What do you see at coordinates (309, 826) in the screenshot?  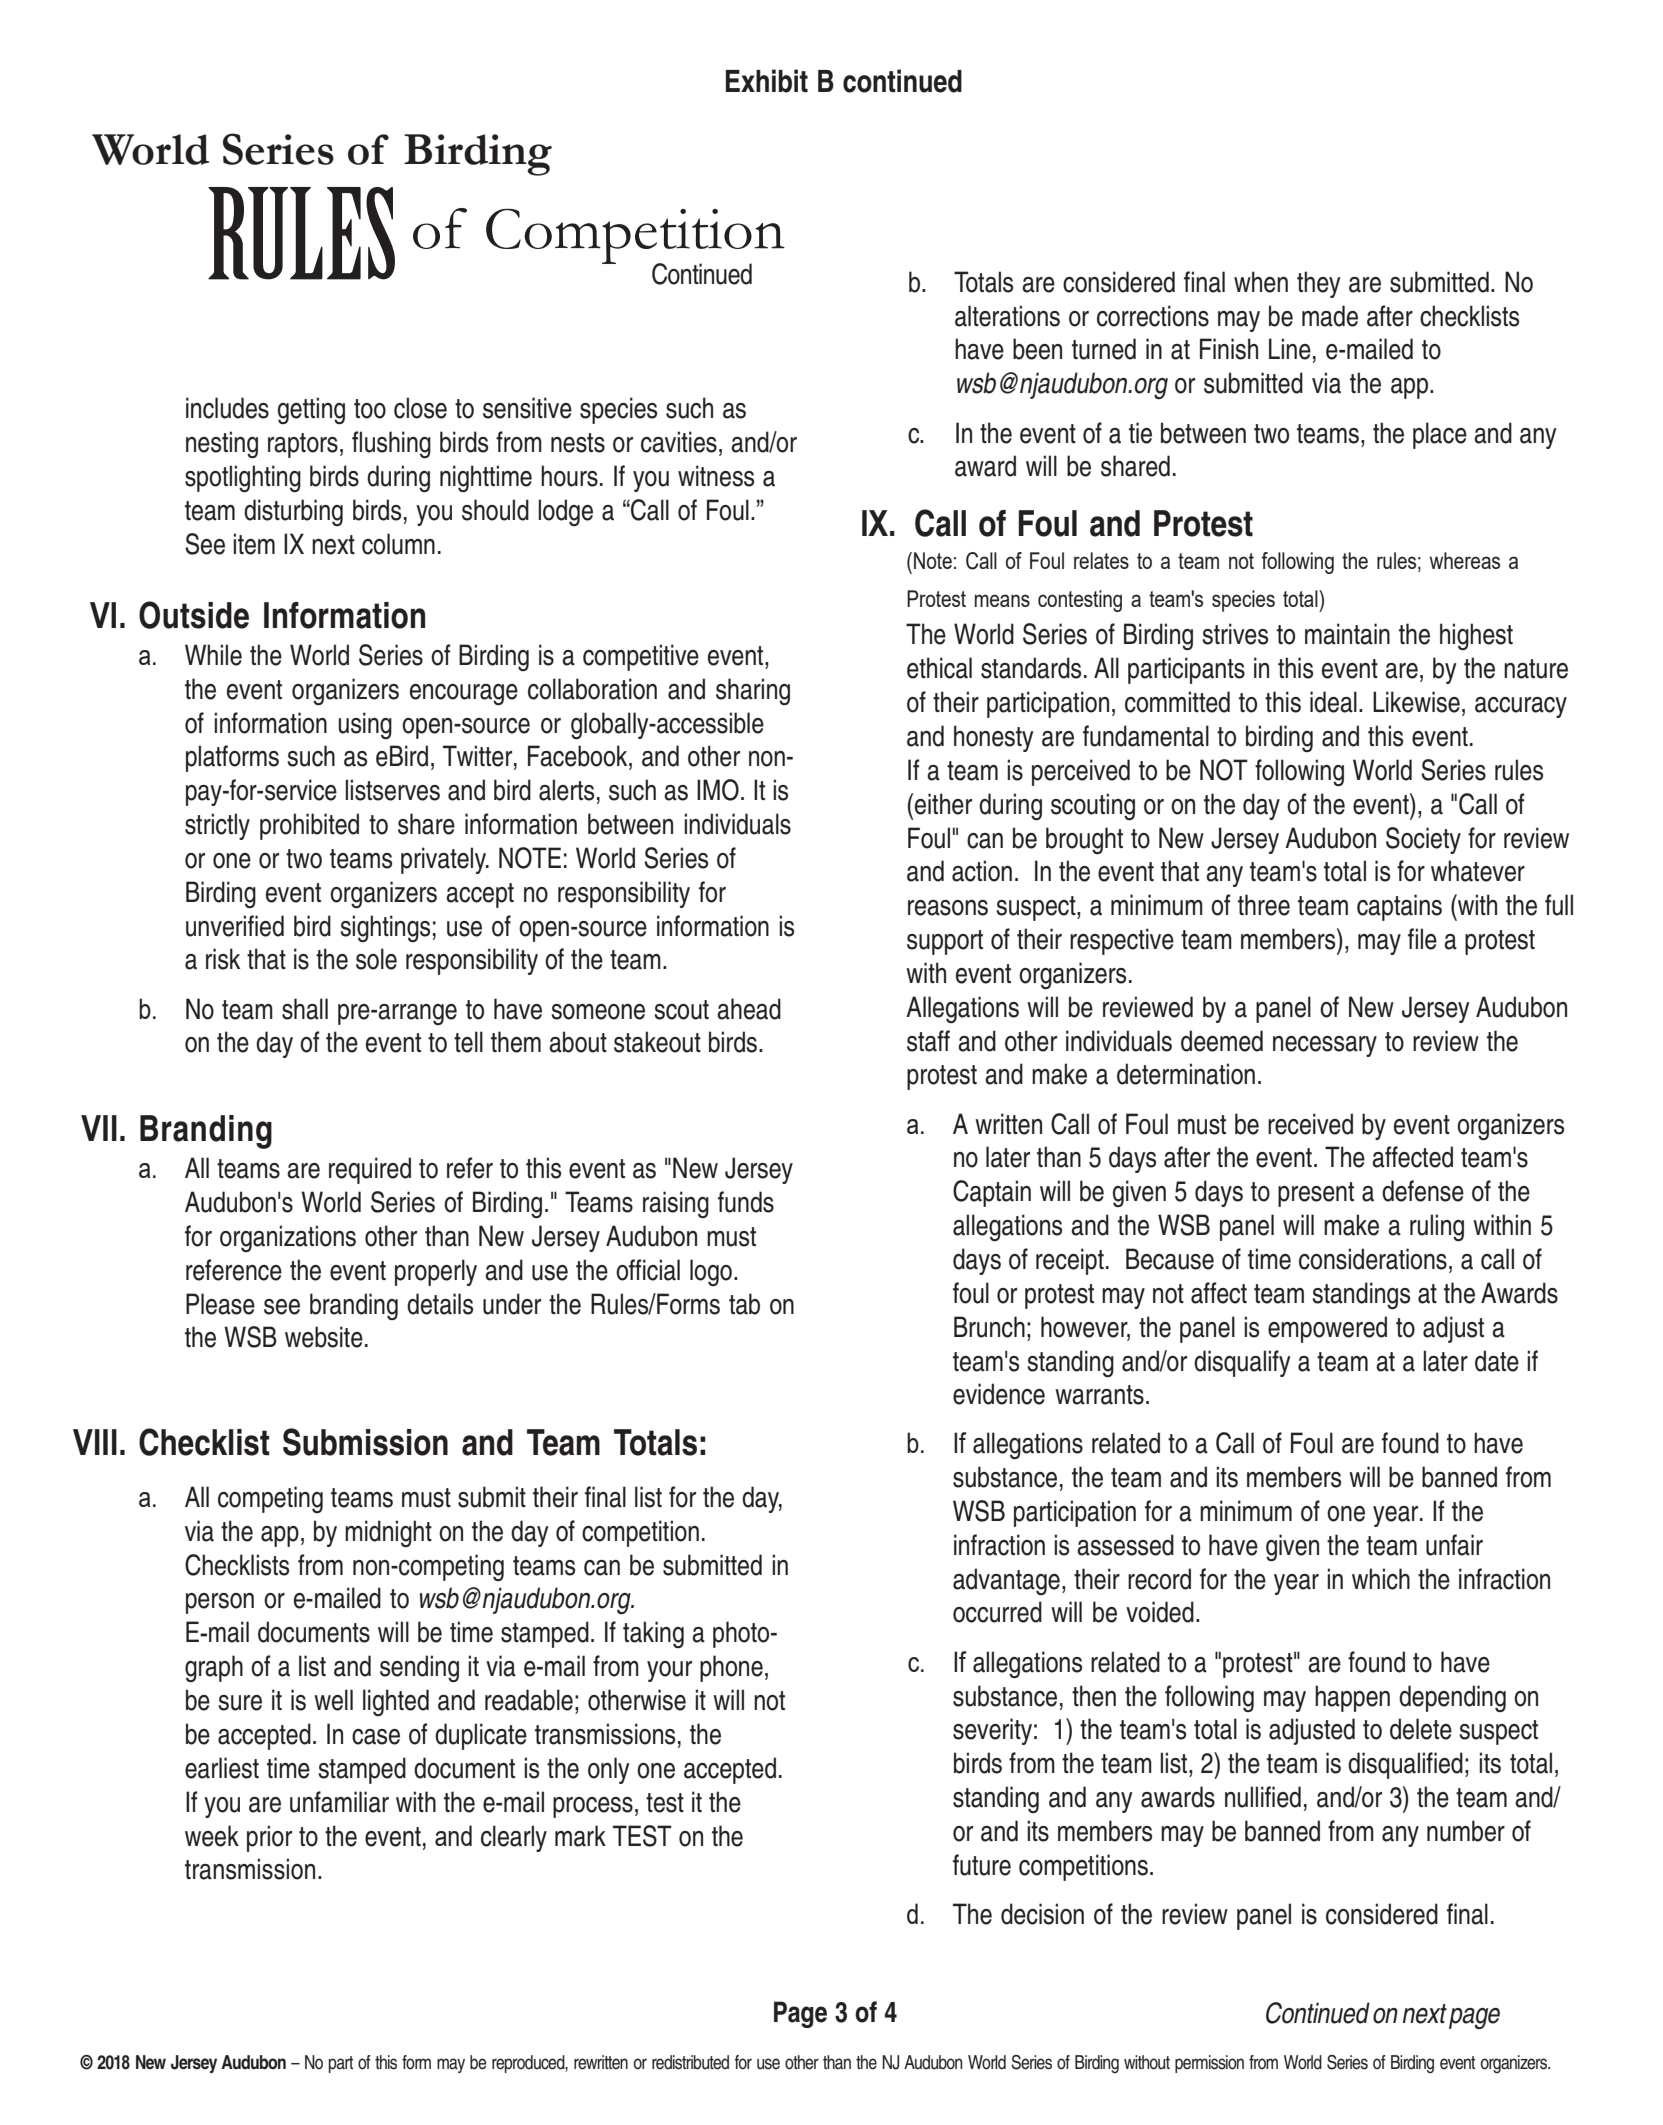 I see `prohibited` at bounding box center [309, 826].
